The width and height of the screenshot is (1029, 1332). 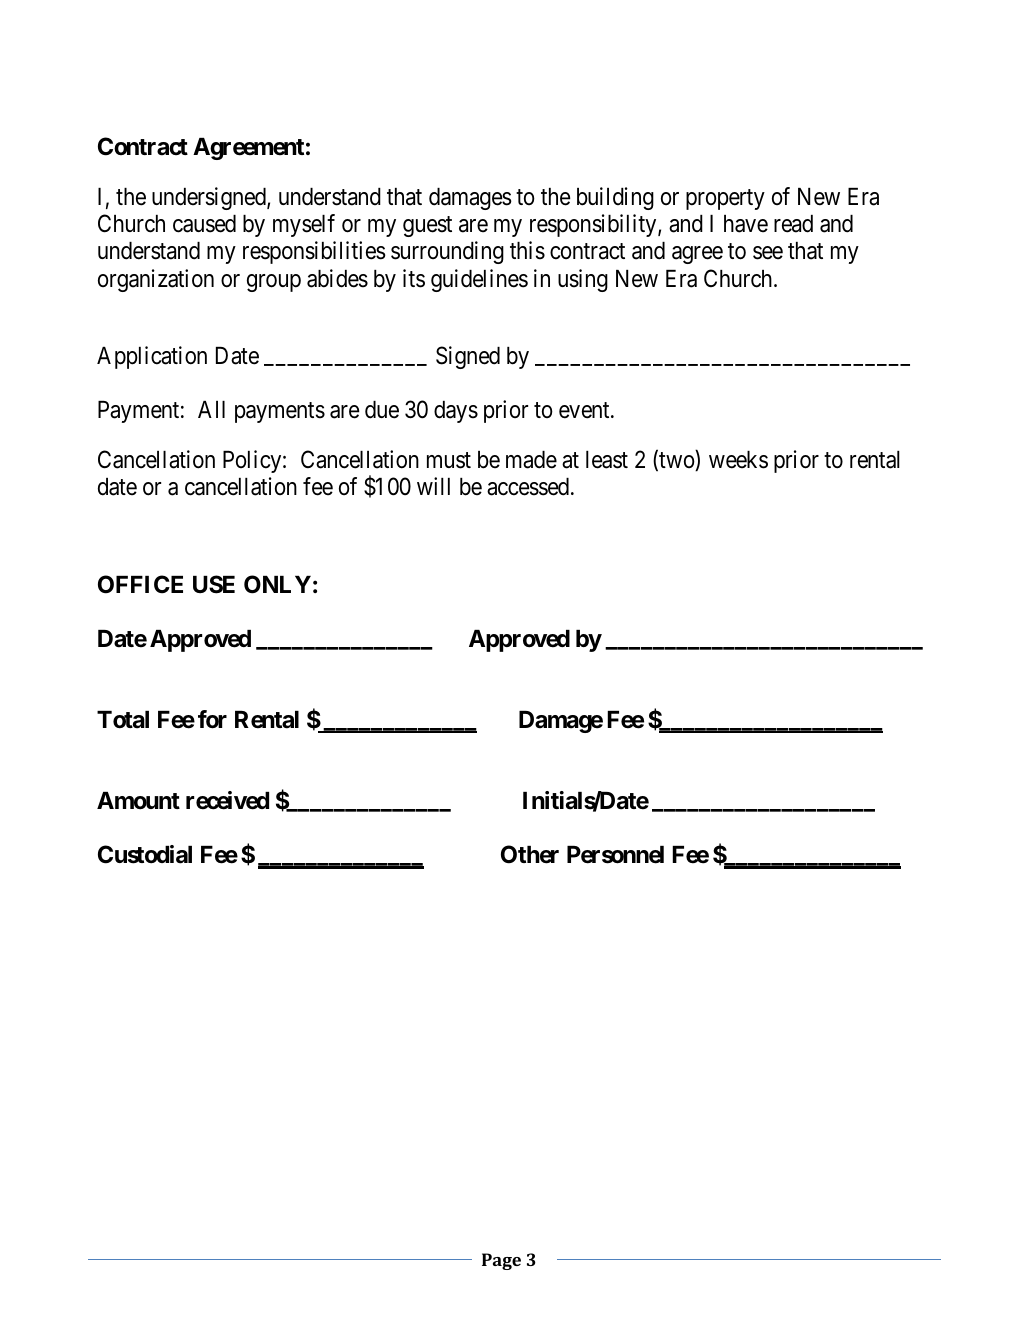 What do you see at coordinates (227, 800) in the screenshot?
I see `received` at bounding box center [227, 800].
